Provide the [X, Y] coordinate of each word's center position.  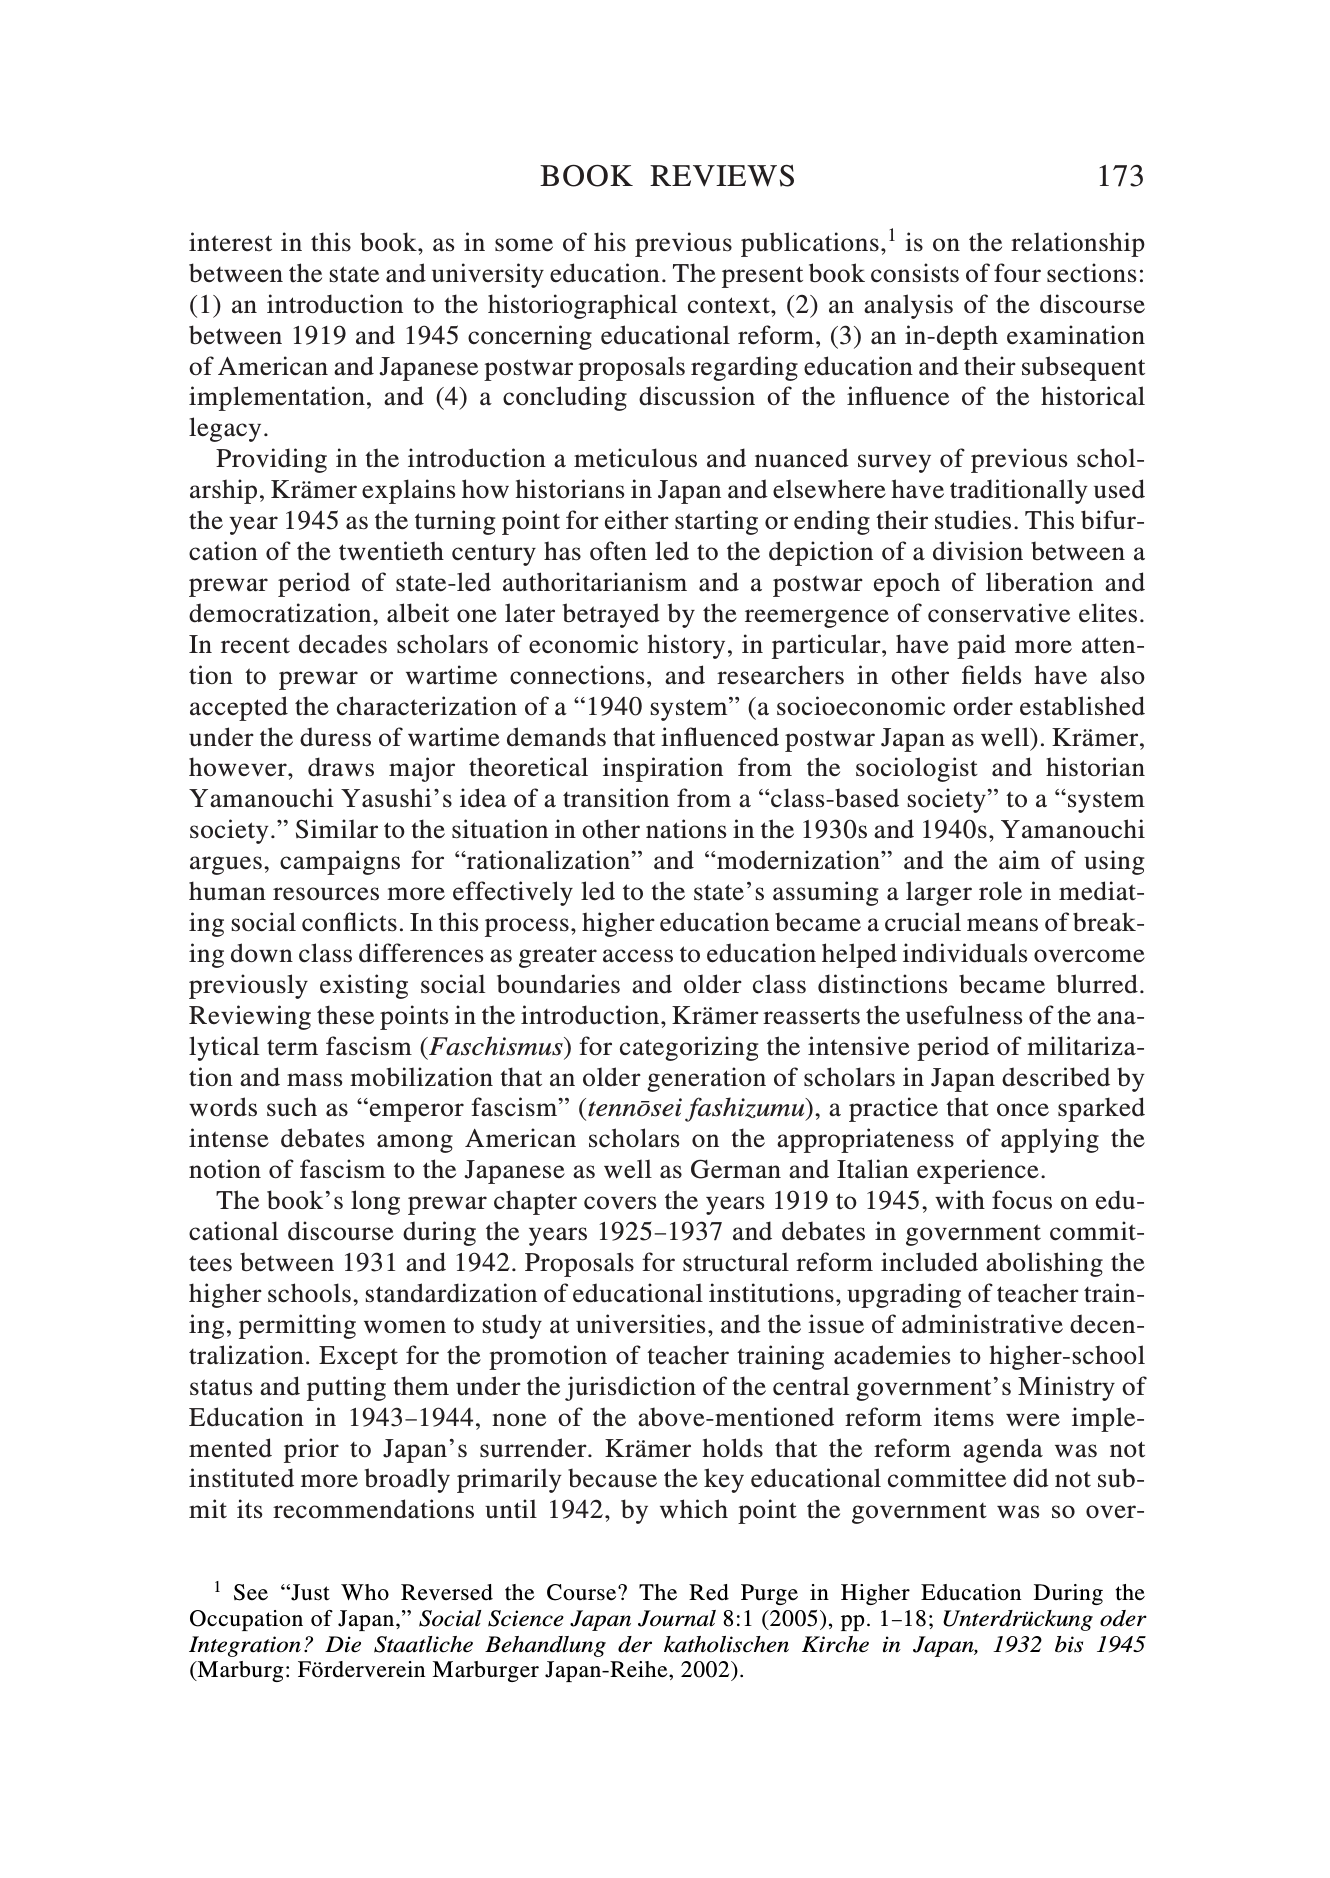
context [730, 305]
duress [335, 737]
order [983, 706]
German [736, 1169]
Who [365, 1592]
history [686, 646]
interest [230, 242]
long [375, 1202]
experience [978, 1171]
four [1017, 273]
